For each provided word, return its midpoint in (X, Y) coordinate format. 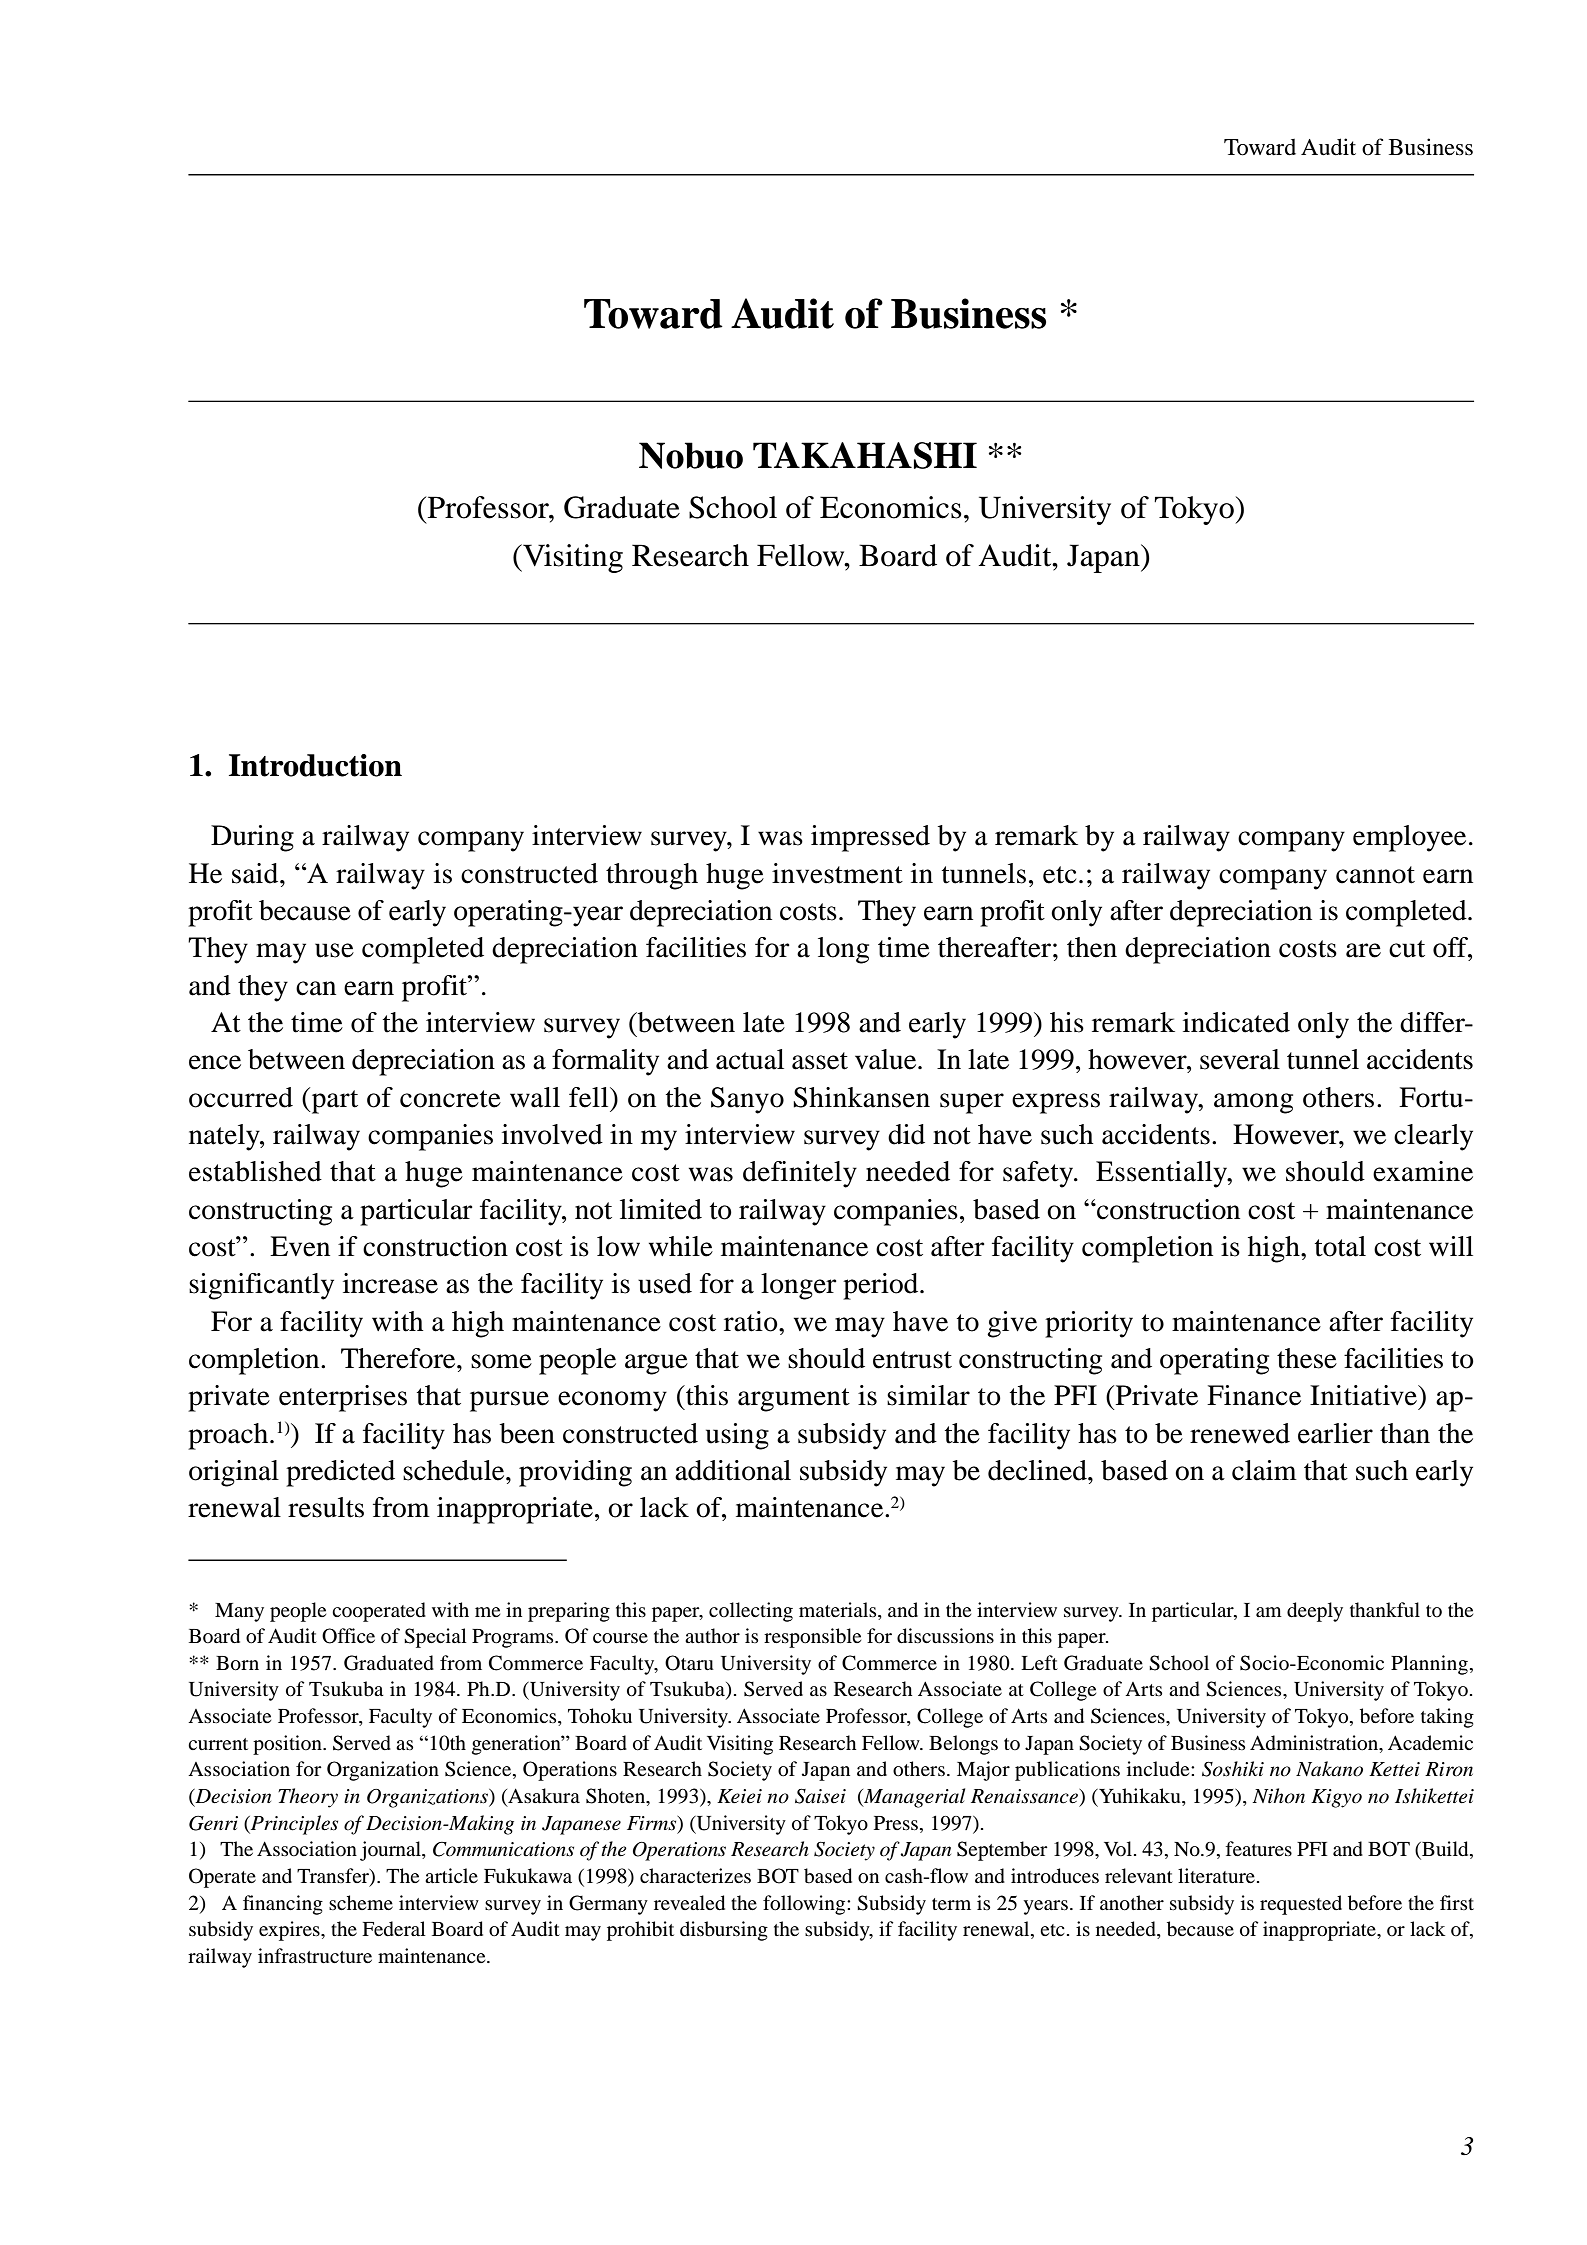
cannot (1375, 875)
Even (300, 1246)
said (256, 873)
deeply (1315, 1612)
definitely (800, 1174)
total (1340, 1246)
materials (839, 1609)
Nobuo (691, 455)
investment (837, 873)
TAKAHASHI (865, 455)
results (326, 1507)
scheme (361, 1902)
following (805, 1905)
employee (1409, 838)
